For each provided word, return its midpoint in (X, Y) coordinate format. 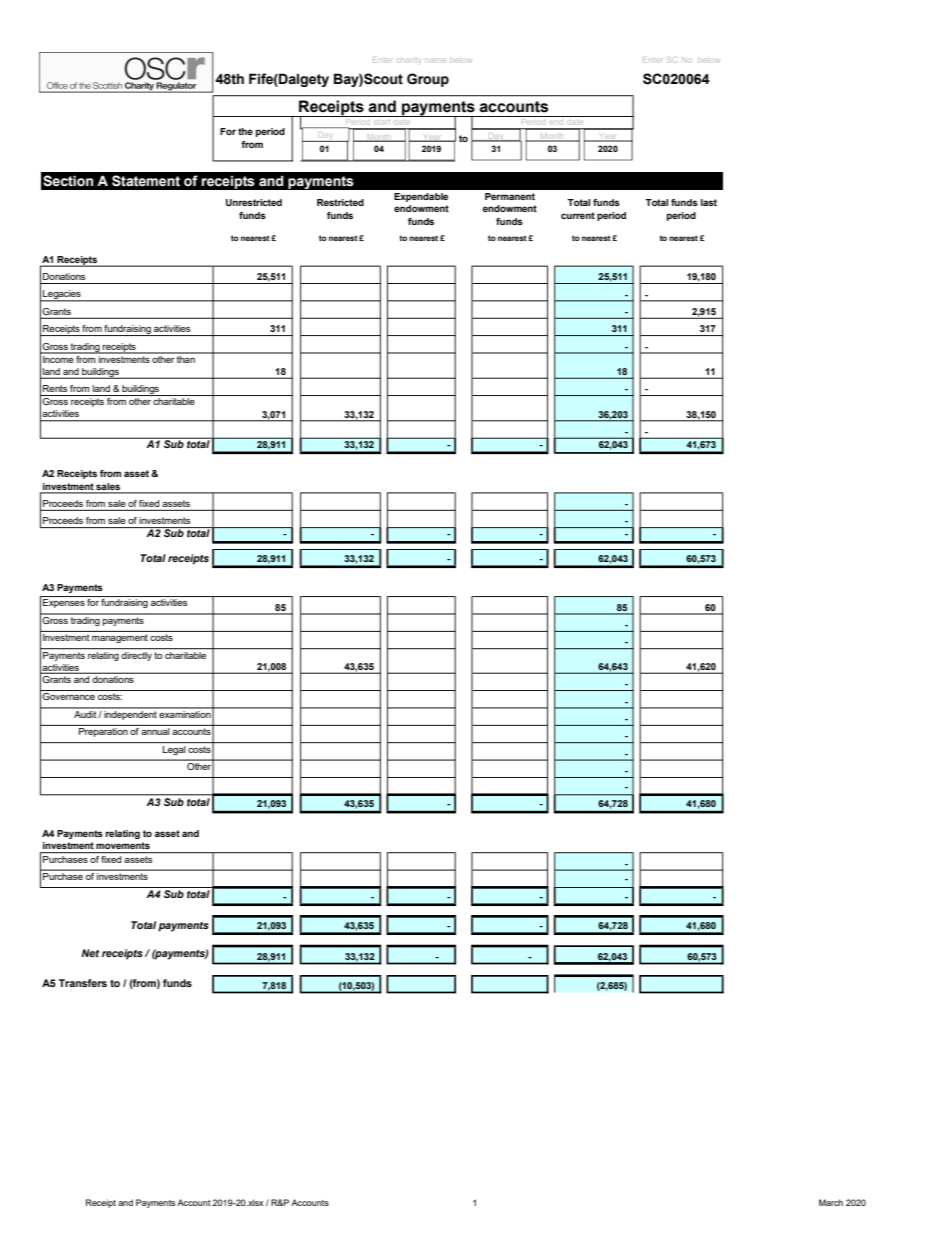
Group (428, 80)
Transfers (83, 983)
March (831, 1202)
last (709, 202)
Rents (55, 388)
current (578, 215)
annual (155, 731)
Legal (174, 750)
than (186, 358)
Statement (146, 181)
